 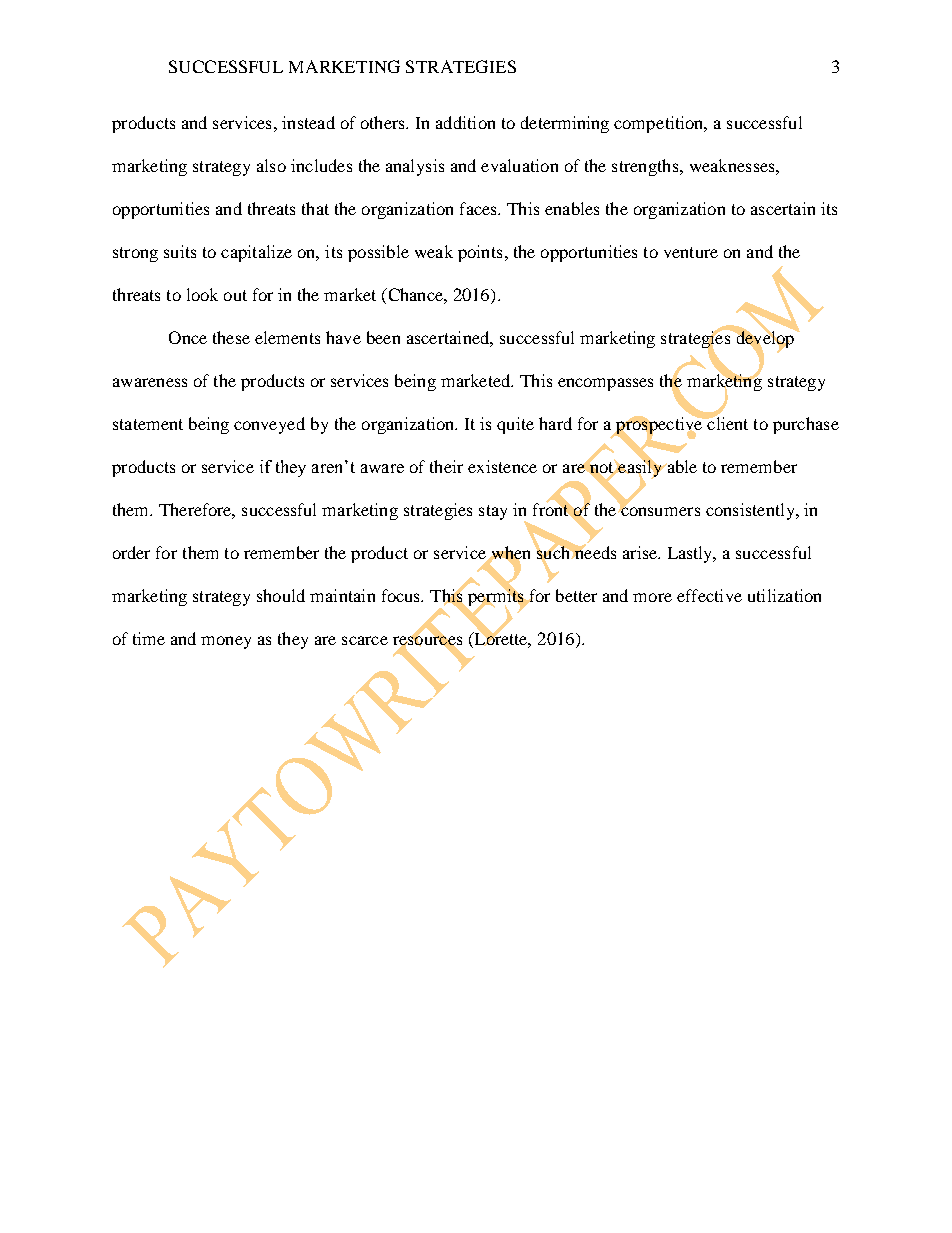 What do you see at coordinates (515, 425) in the screenshot?
I see `quite` at bounding box center [515, 425].
